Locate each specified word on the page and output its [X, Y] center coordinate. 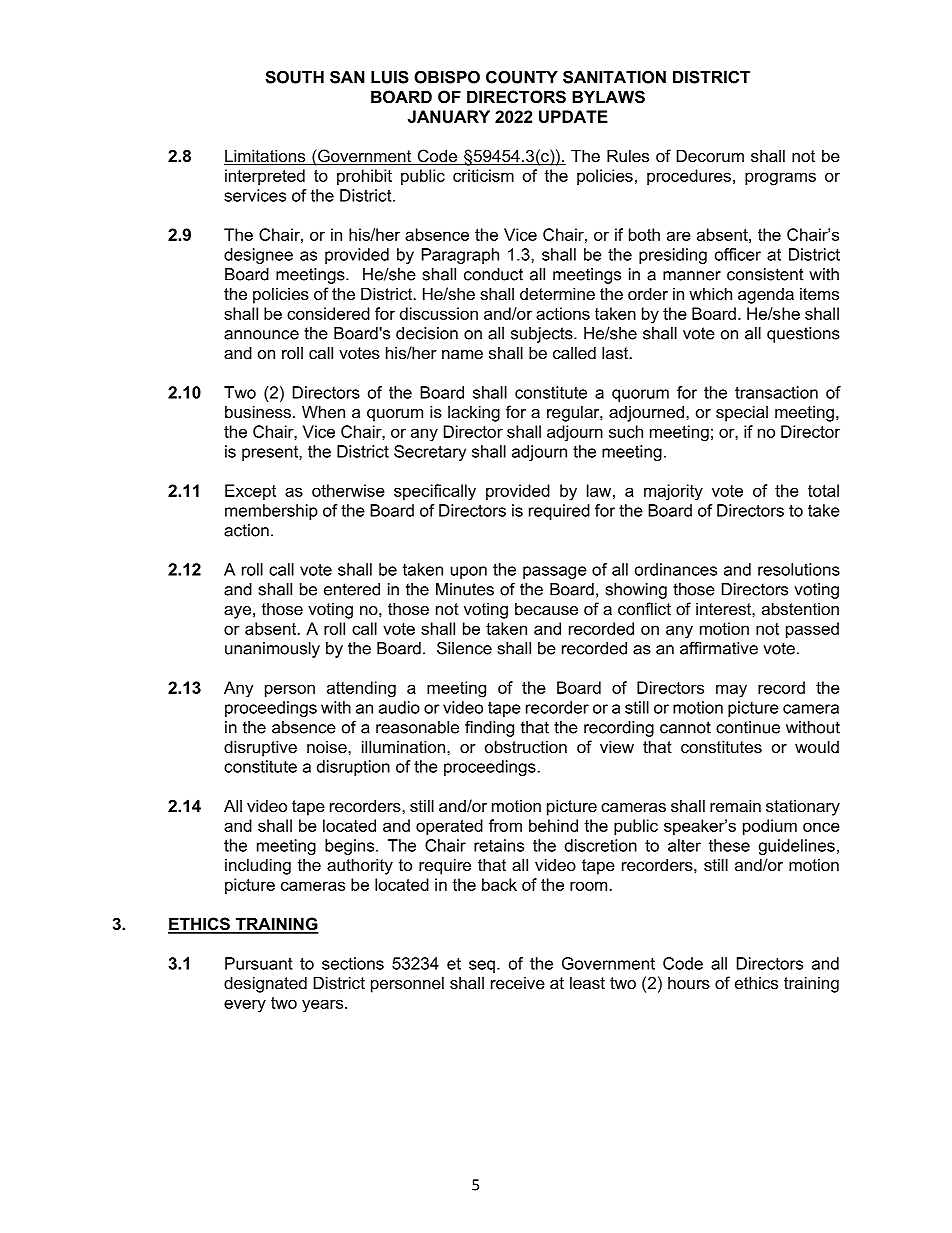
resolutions [799, 569]
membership [271, 512]
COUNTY [522, 77]
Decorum [710, 155]
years [324, 1006]
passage [555, 572]
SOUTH [294, 77]
